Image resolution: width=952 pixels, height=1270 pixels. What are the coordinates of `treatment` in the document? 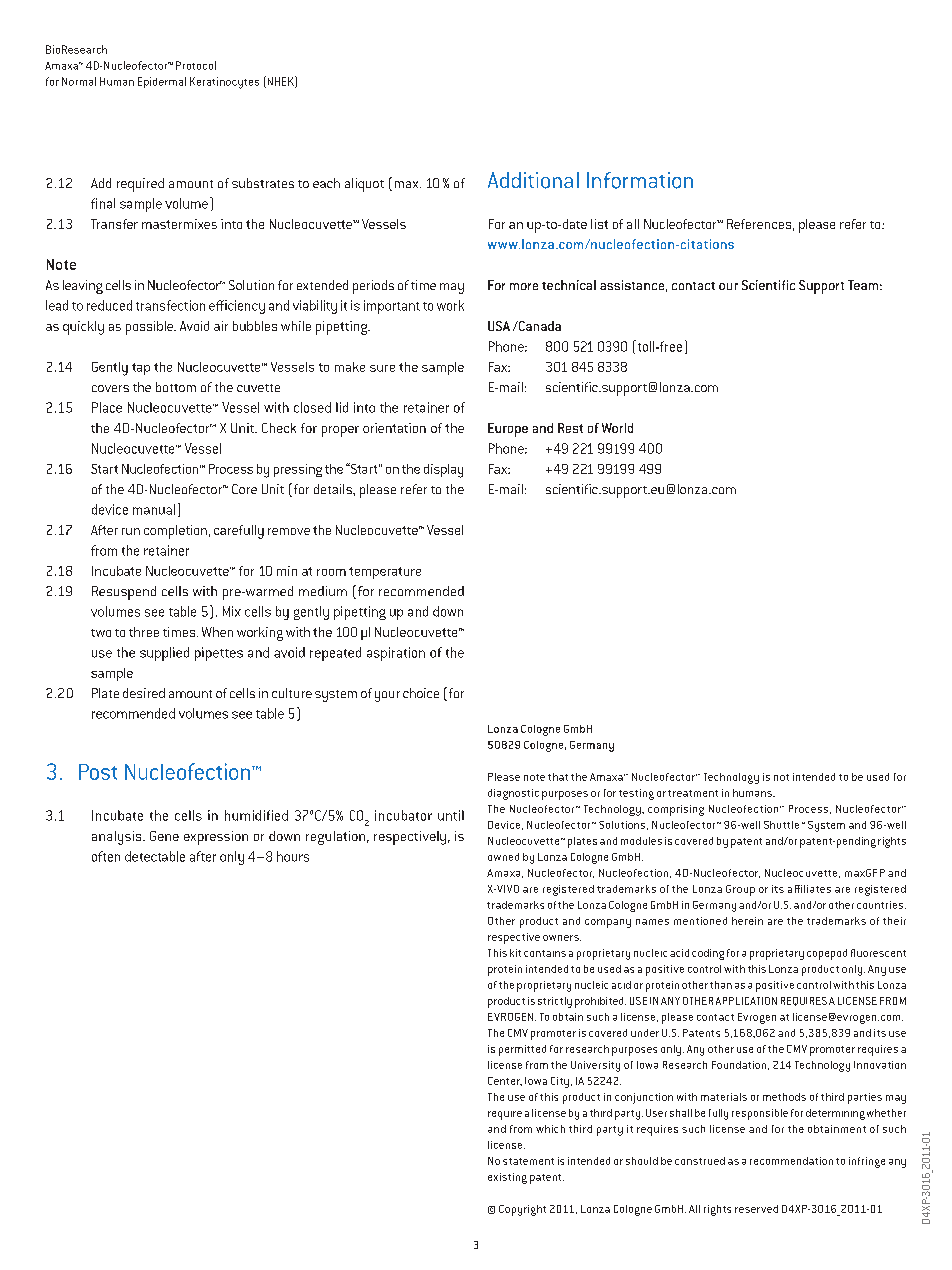 It's located at (693, 793).
